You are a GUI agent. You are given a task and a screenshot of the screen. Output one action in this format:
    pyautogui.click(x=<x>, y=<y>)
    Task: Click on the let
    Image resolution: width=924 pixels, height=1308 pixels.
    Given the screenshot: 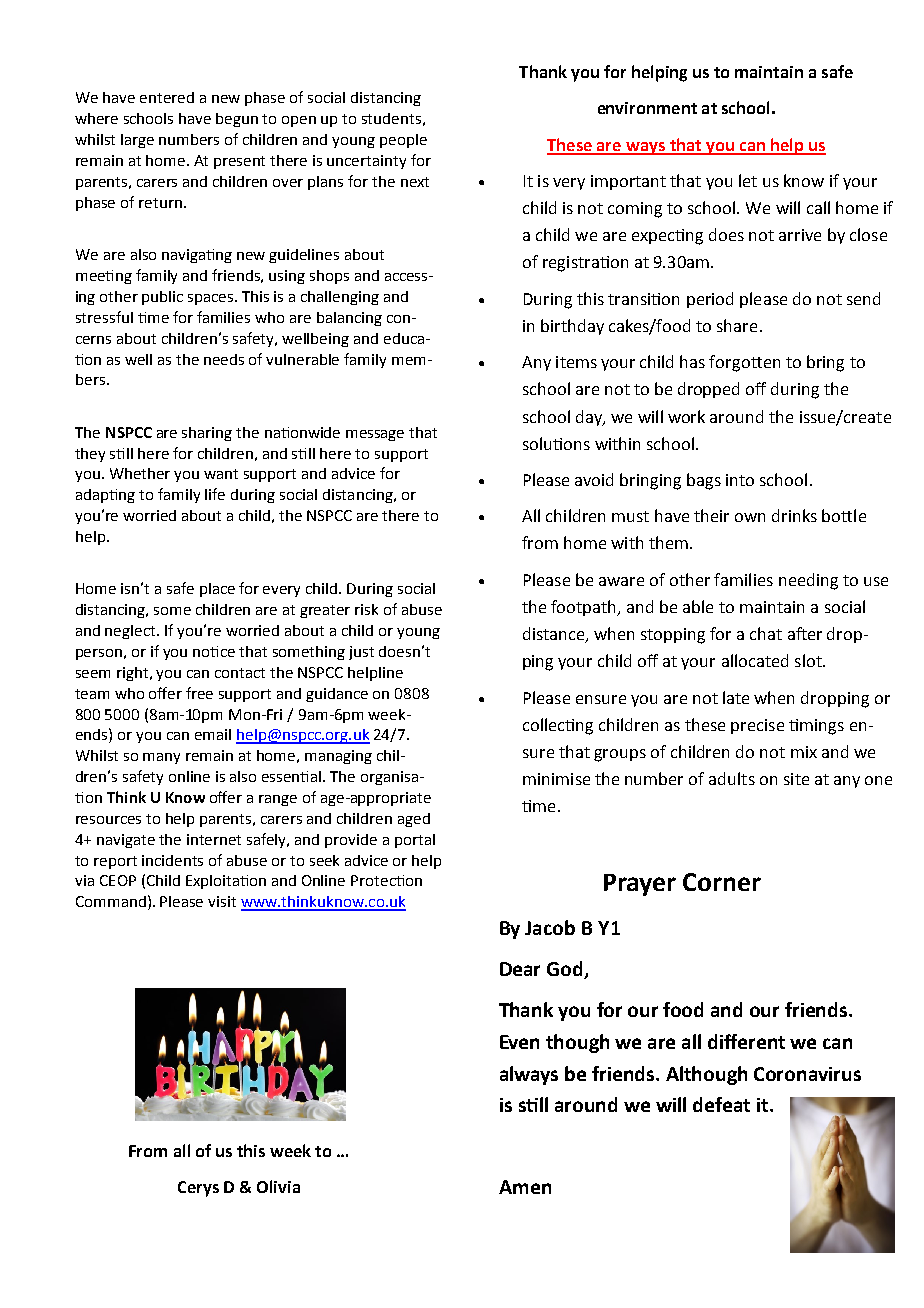 What is the action you would take?
    pyautogui.click(x=748, y=180)
